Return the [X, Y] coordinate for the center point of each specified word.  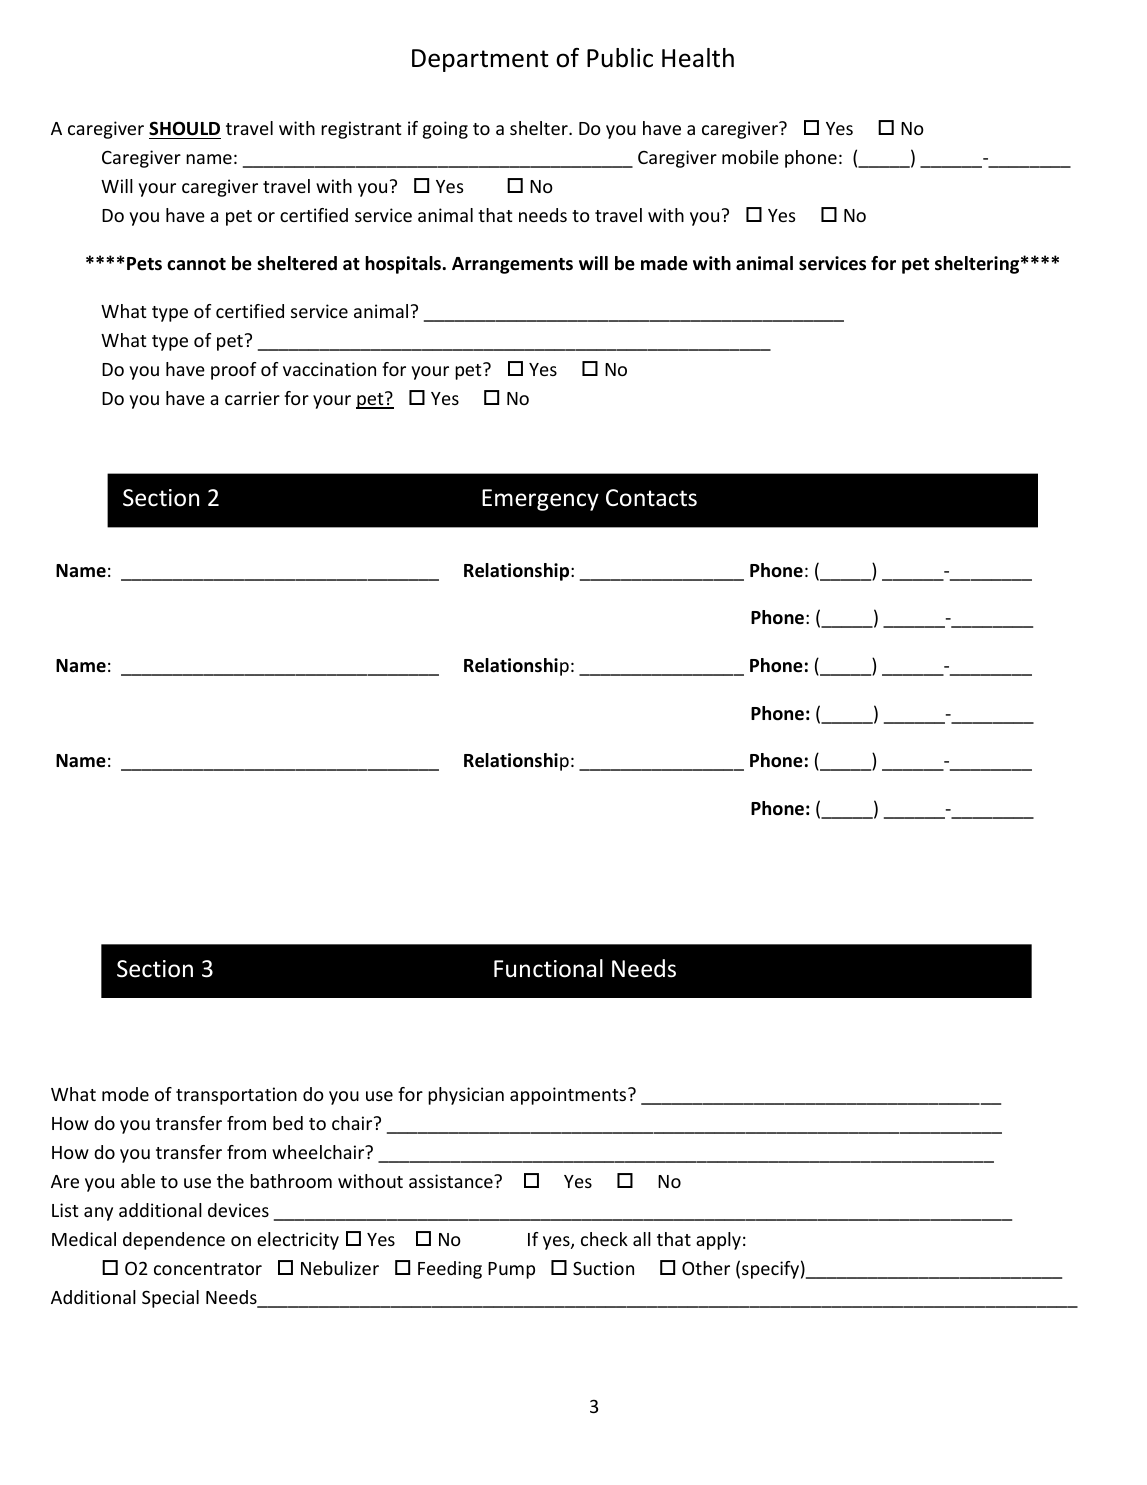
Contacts [651, 498]
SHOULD [185, 130]
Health [698, 58]
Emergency [540, 500]
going [445, 130]
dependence [174, 1241]
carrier [252, 398]
